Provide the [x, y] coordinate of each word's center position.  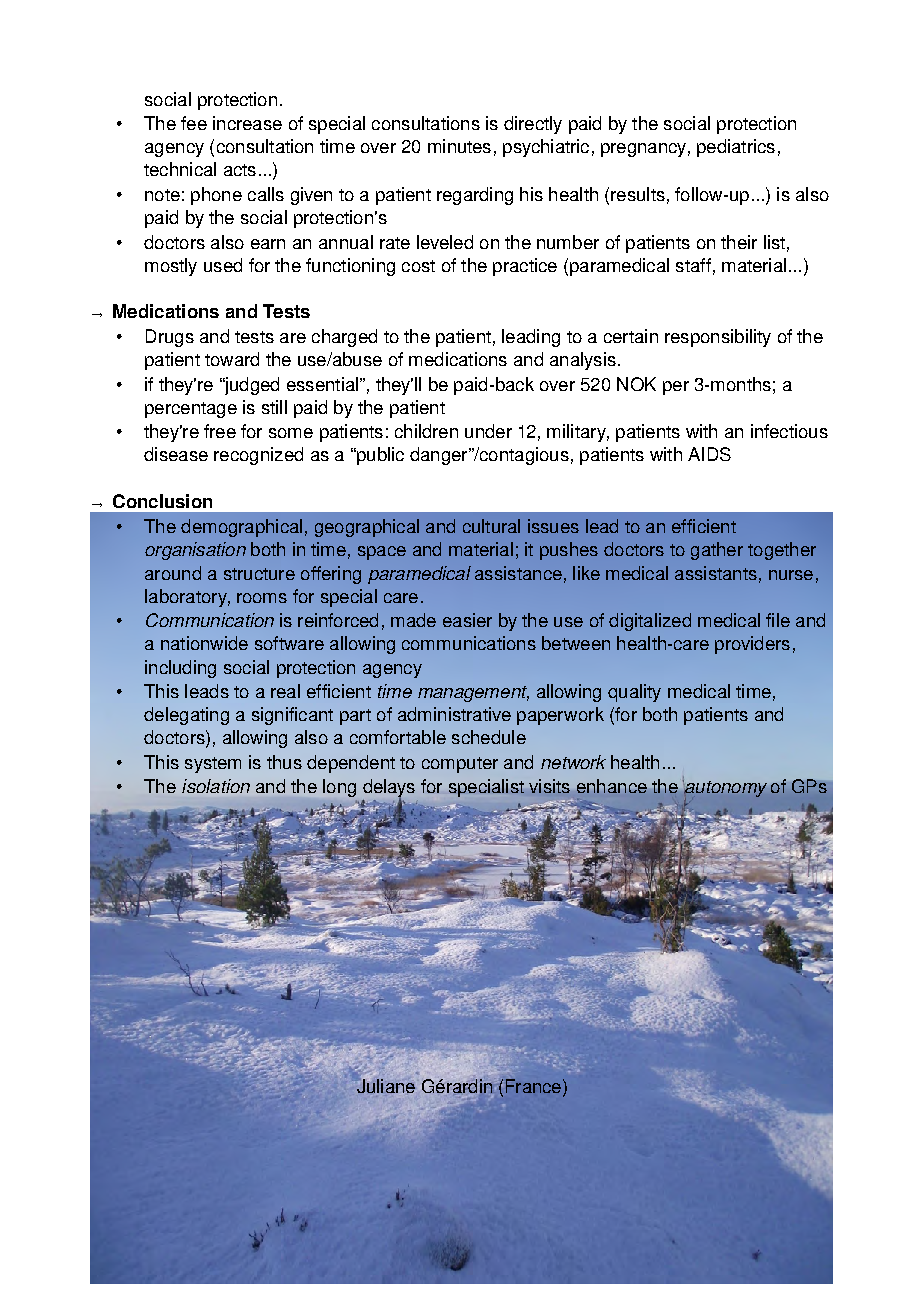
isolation [216, 786]
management [473, 694]
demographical [241, 528]
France [533, 1086]
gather [717, 551]
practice [525, 267]
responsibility [718, 338]
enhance [612, 786]
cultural [491, 526]
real [285, 691]
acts [240, 170]
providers [752, 645]
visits [549, 786]
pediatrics [736, 148]
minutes [459, 146]
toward [232, 359]
